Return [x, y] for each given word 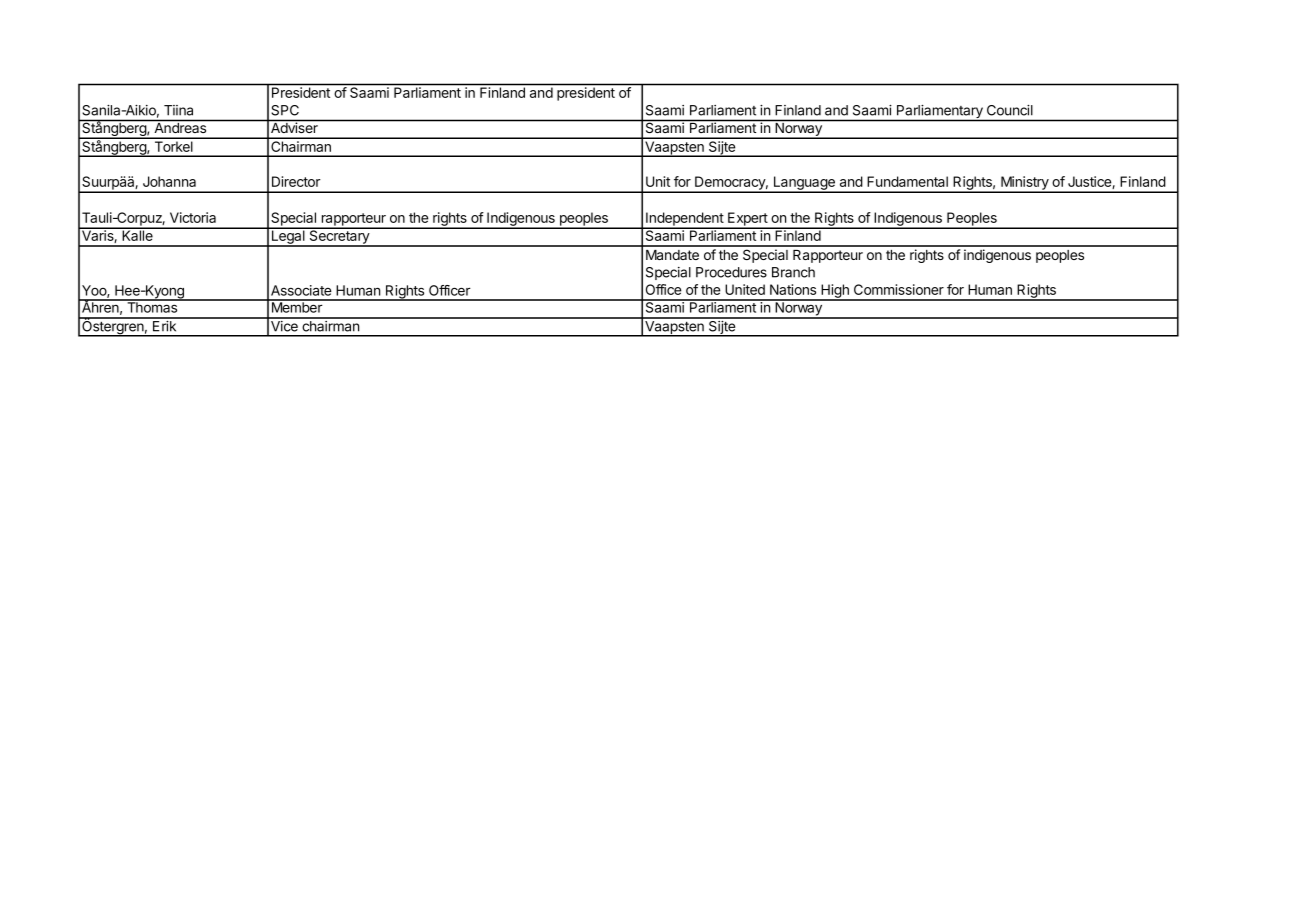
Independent [684, 220]
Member [296, 306]
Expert [747, 220]
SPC [285, 110]
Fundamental [907, 181]
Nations [793, 289]
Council [1010, 110]
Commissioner [899, 289]
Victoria [193, 217]
